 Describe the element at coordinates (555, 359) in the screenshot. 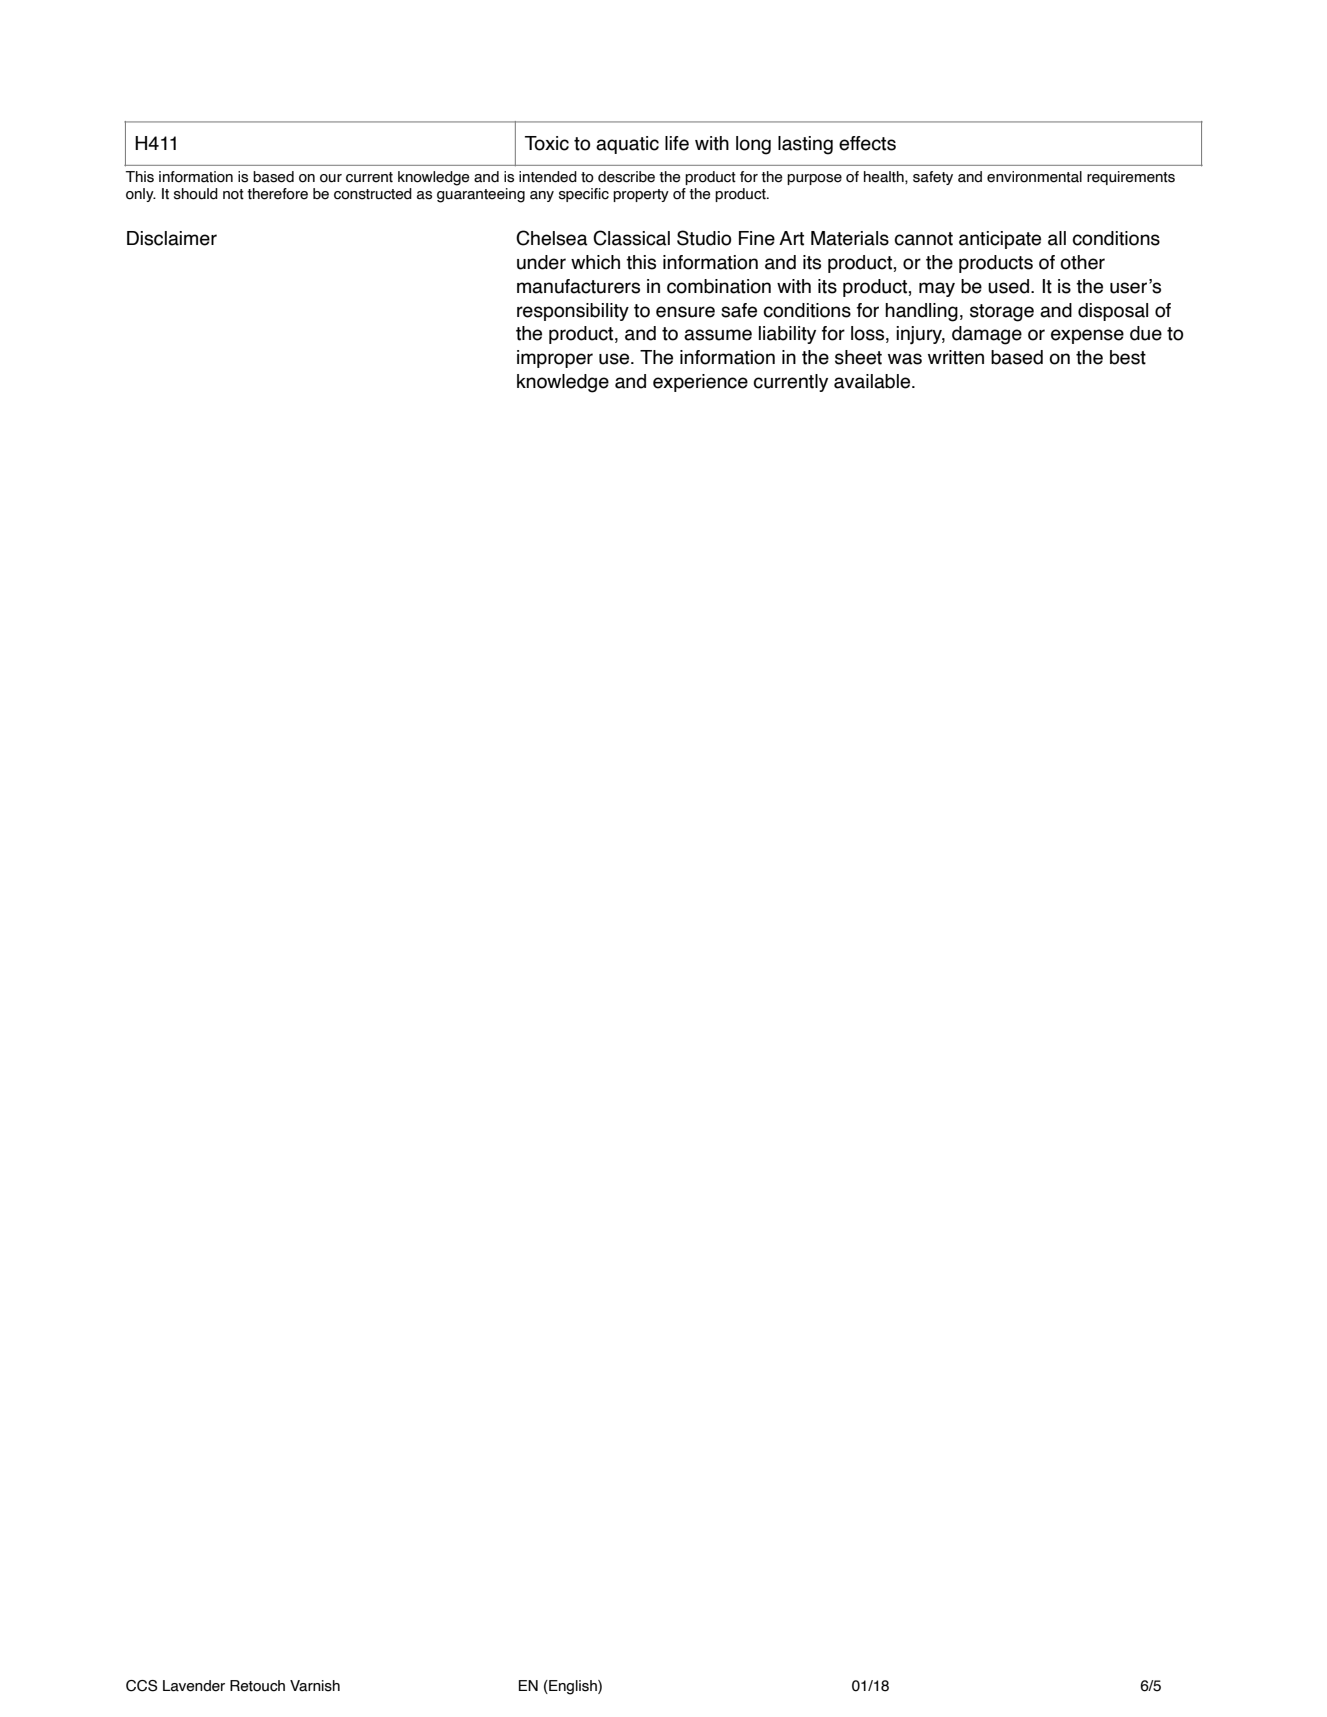

I see `improper` at that location.
